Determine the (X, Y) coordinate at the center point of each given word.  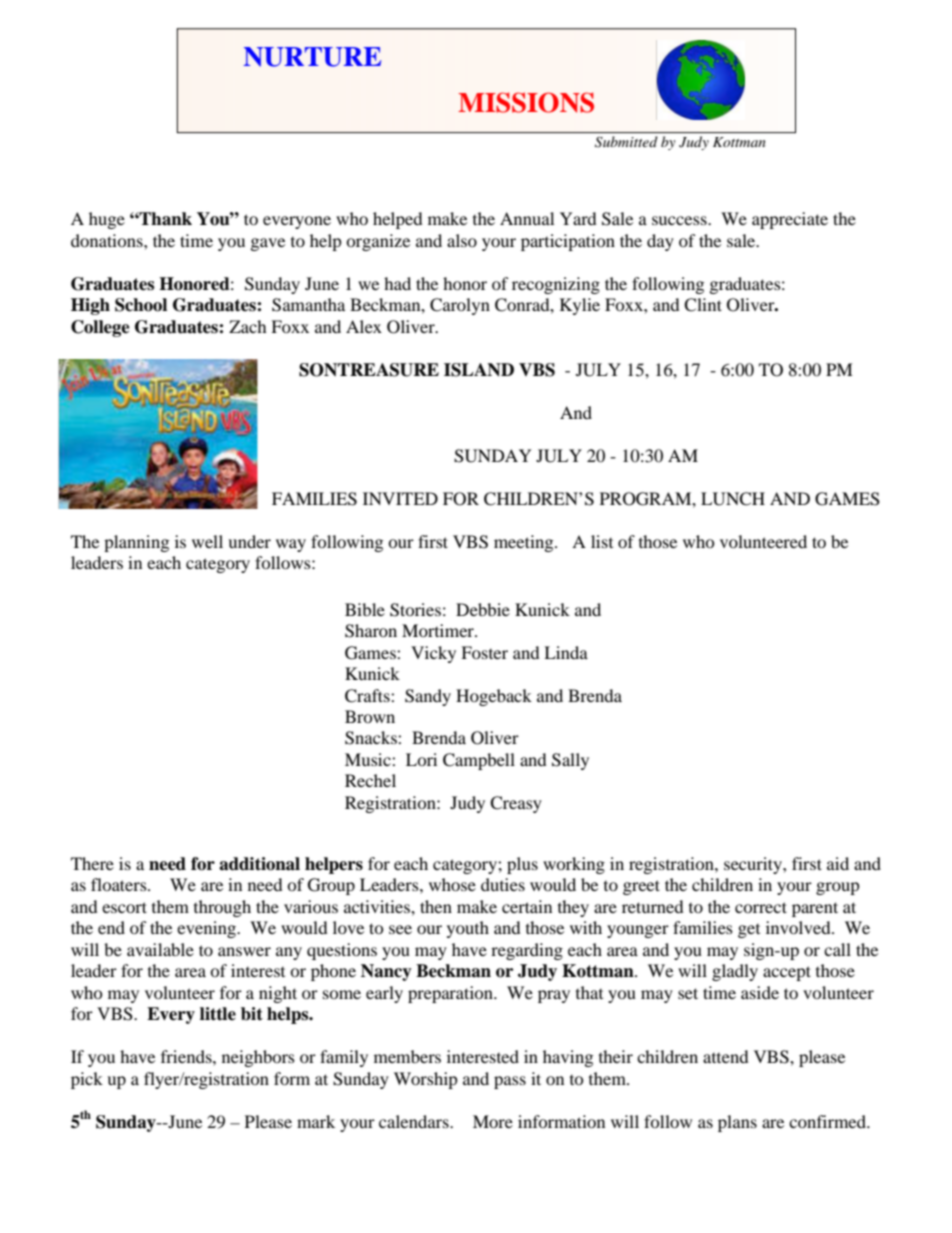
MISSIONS (526, 102)
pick (87, 1080)
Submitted (626, 141)
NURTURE (312, 57)
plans (737, 1123)
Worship (426, 1080)
